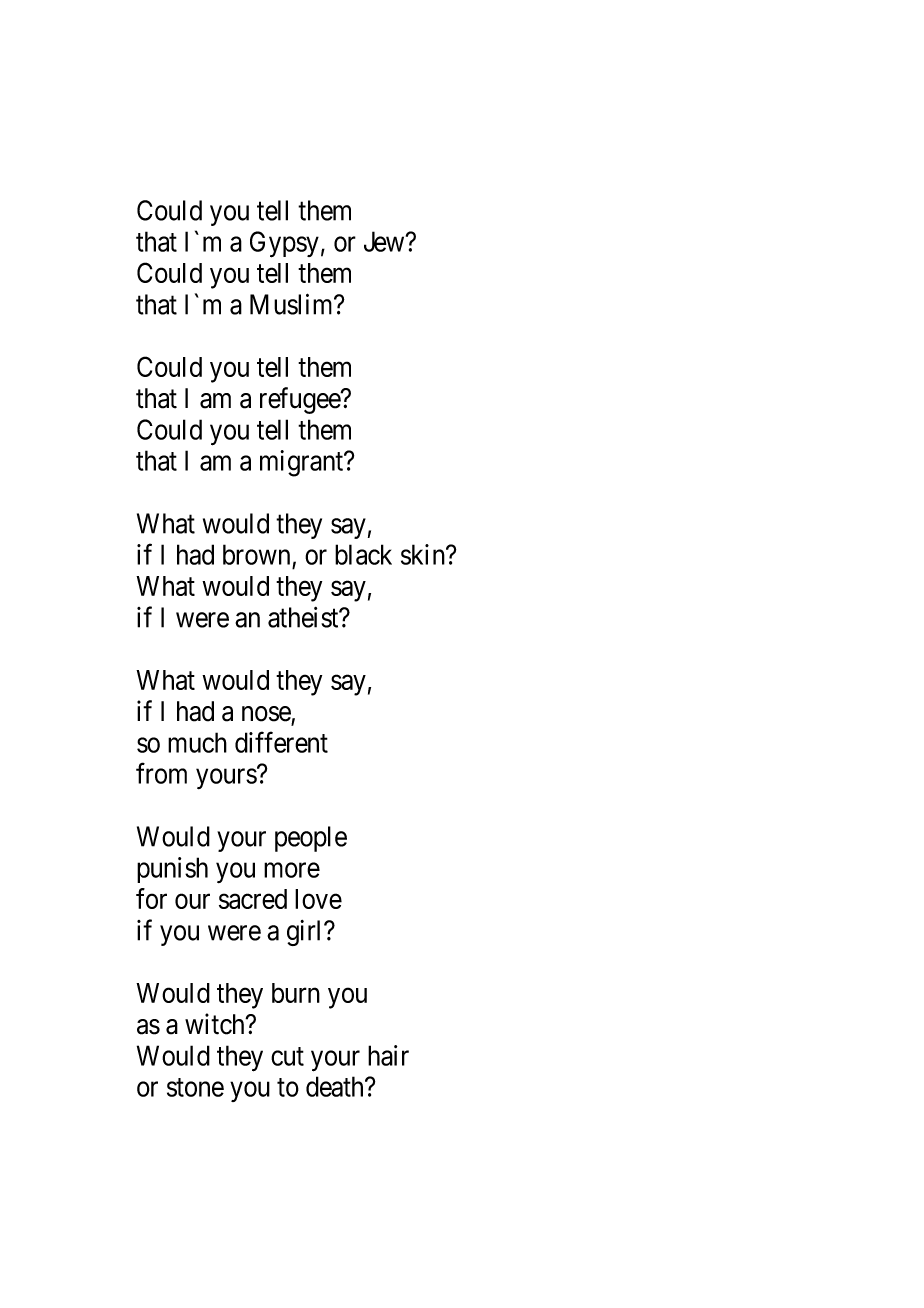  I want to click on nose, so click(267, 715).
